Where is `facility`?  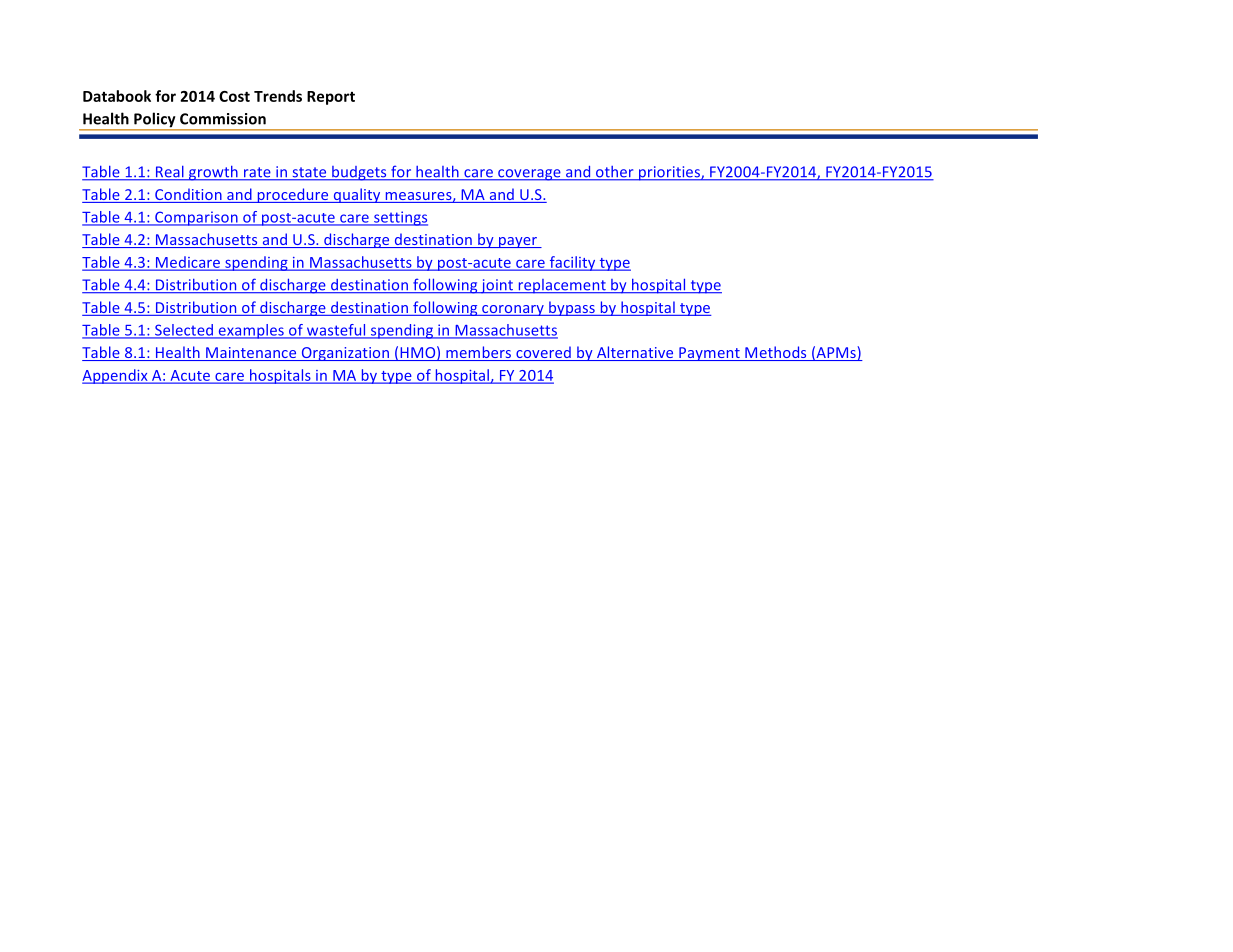 facility is located at coordinates (572, 263).
